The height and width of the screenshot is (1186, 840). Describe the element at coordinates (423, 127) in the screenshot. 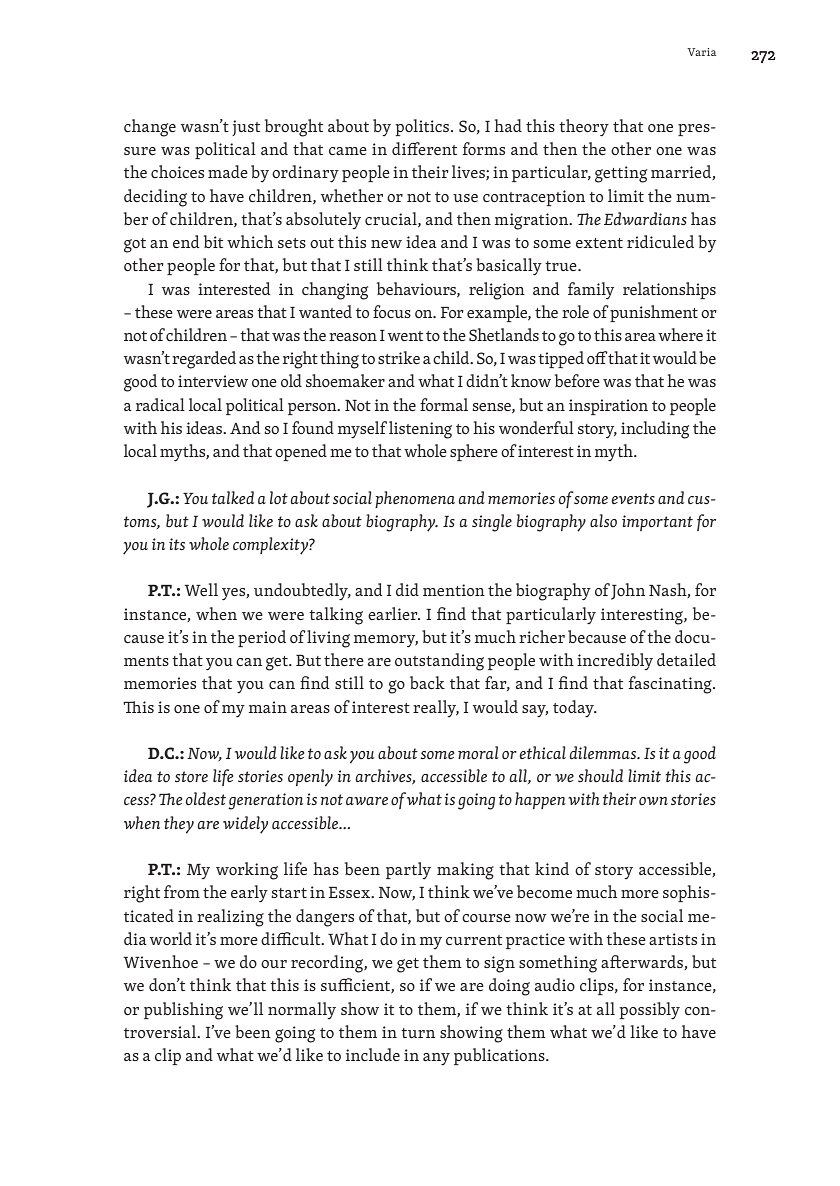

I see `politics` at that location.
